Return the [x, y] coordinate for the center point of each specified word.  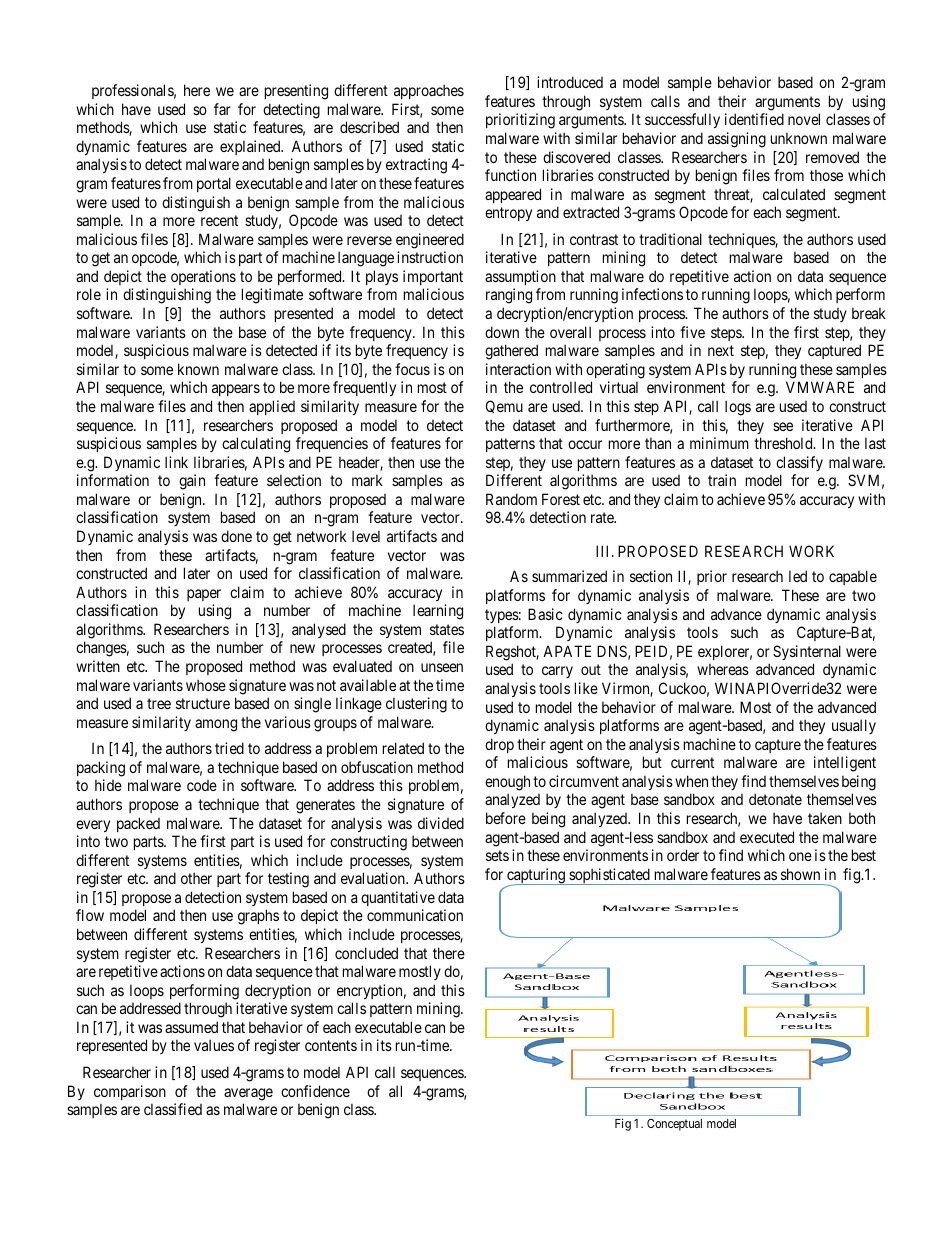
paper [204, 595]
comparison [130, 1092]
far [222, 109]
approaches [429, 91]
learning [438, 612]
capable [853, 577]
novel [804, 119]
